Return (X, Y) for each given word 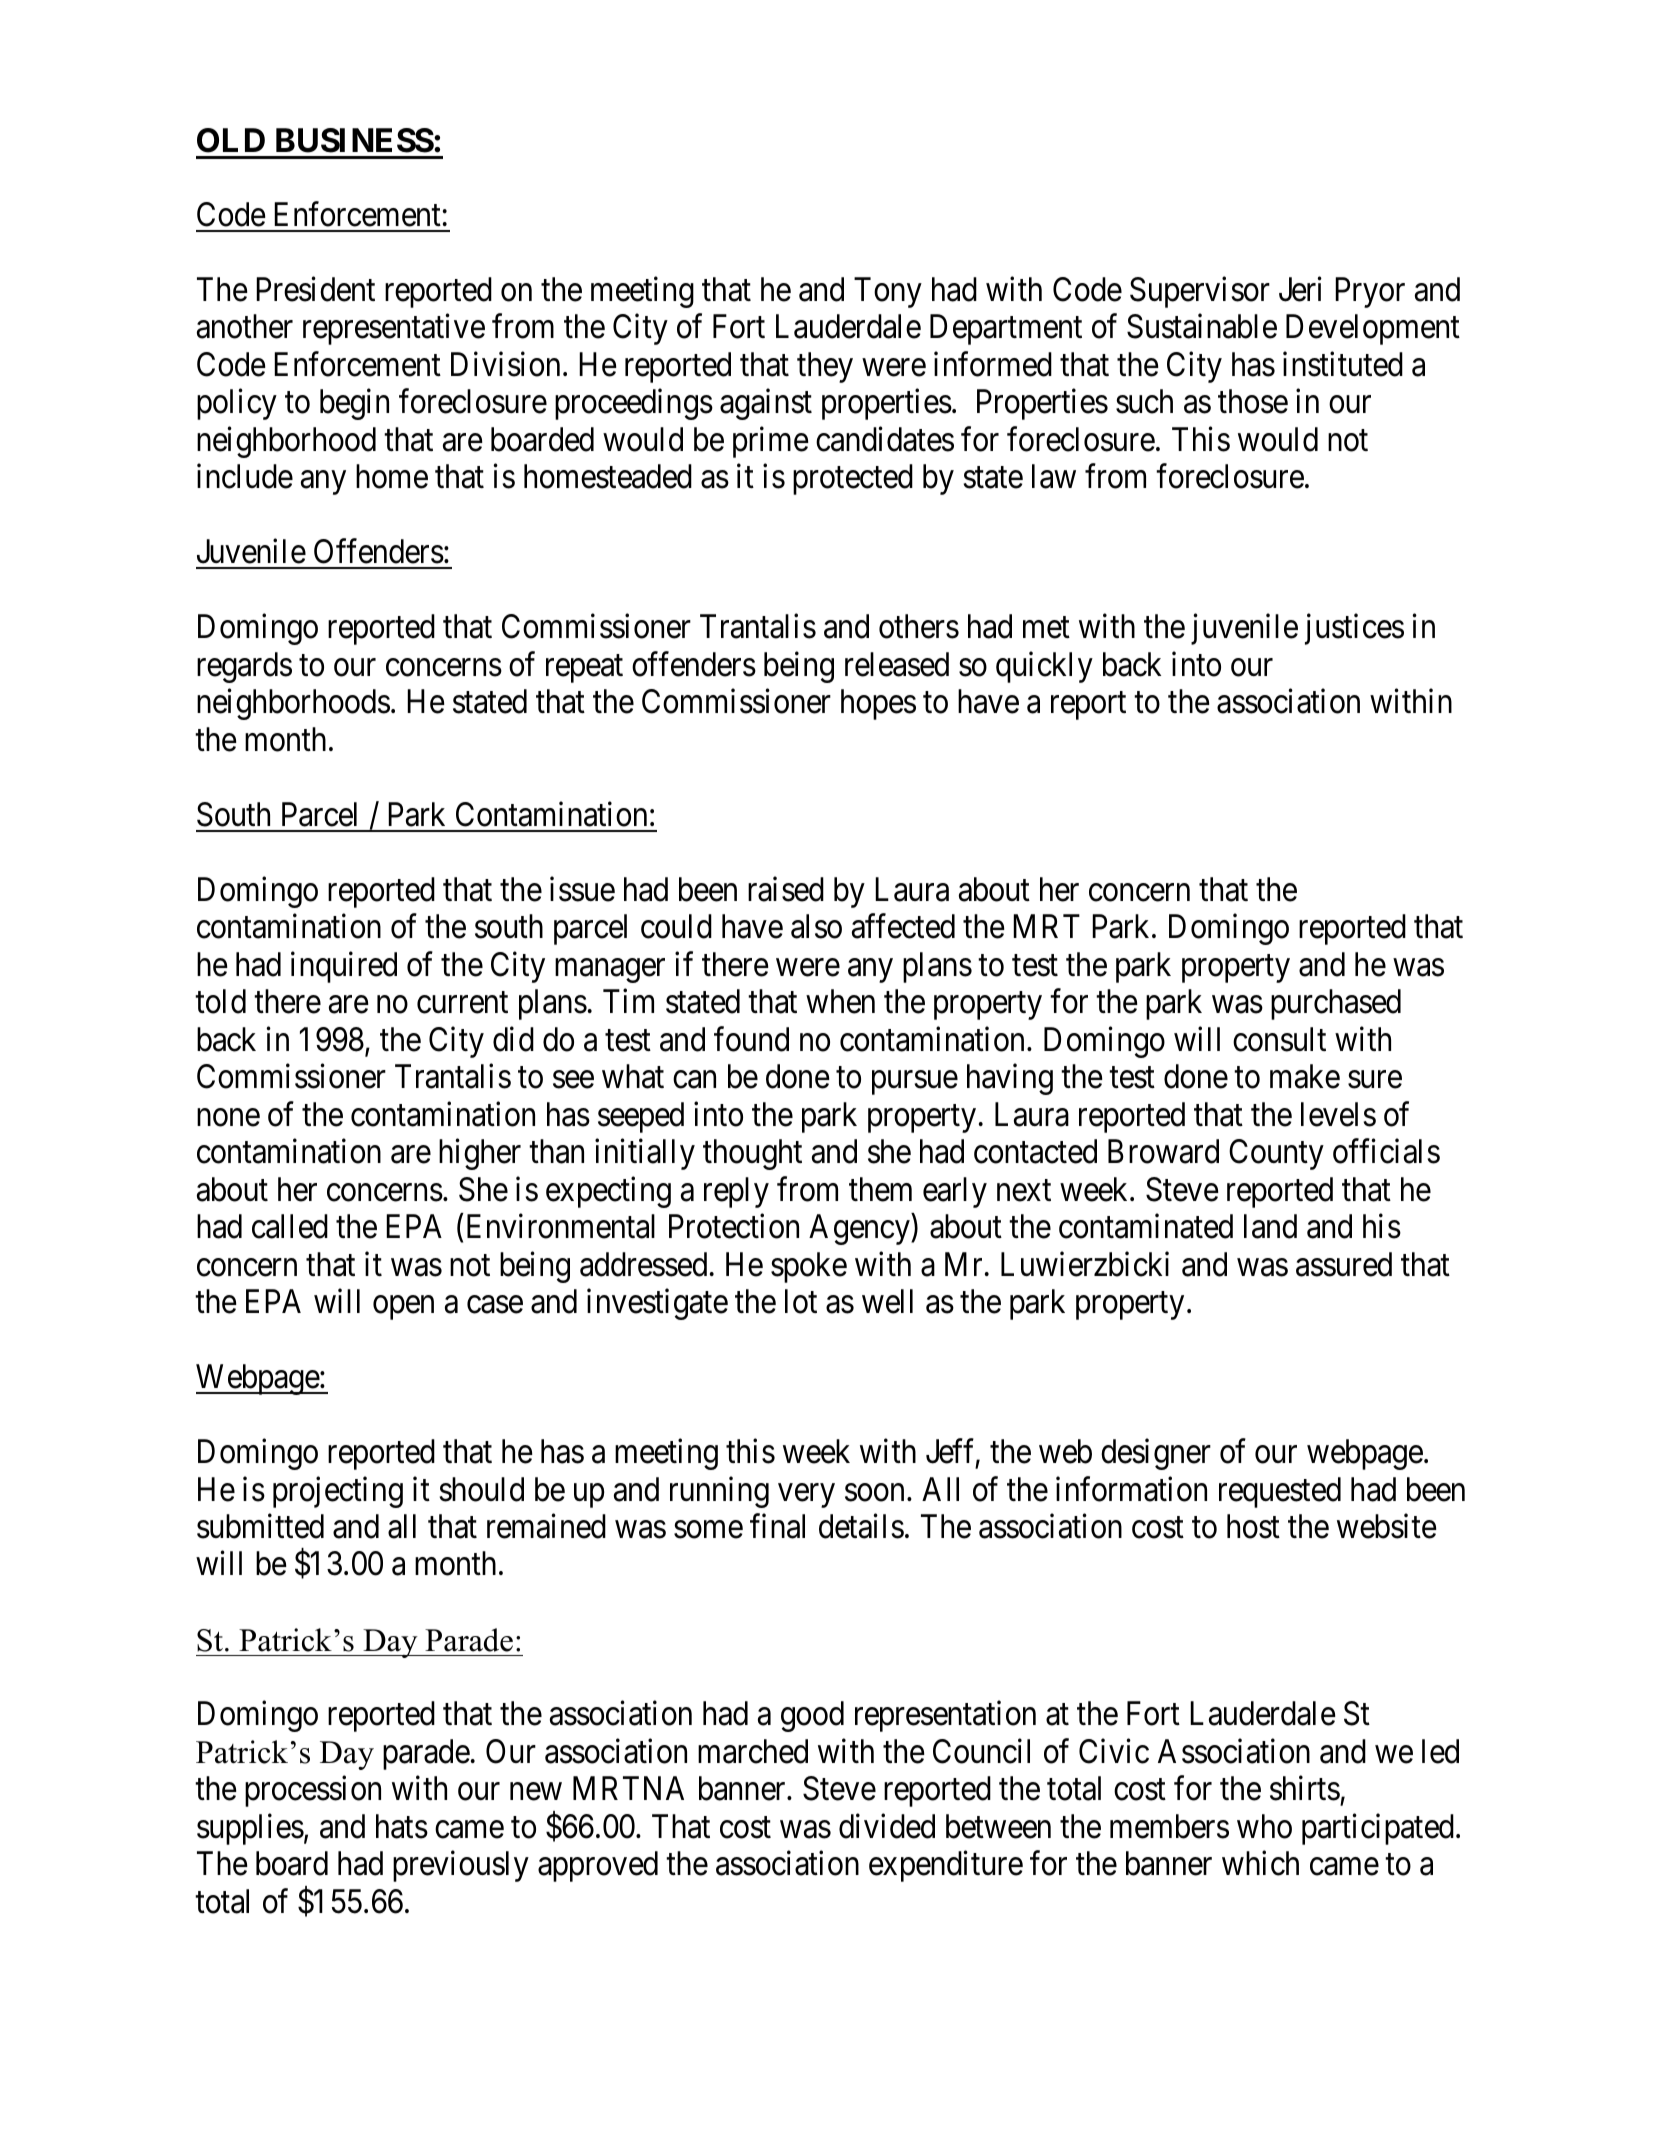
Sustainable (1202, 326)
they (825, 367)
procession (313, 1791)
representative (394, 329)
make (1305, 1076)
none (228, 1118)
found (751, 1039)
